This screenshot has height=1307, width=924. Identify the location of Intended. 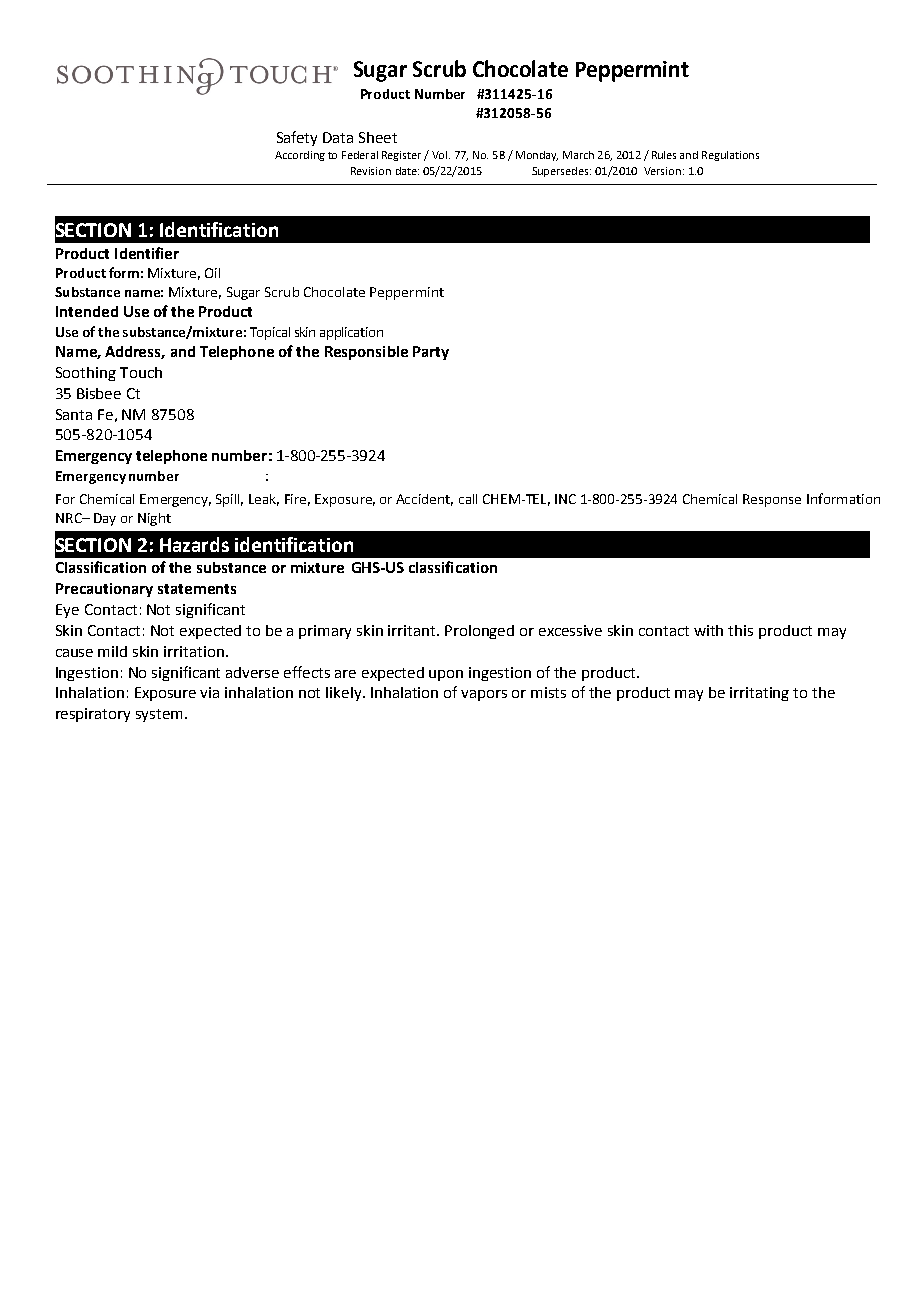
(87, 311).
